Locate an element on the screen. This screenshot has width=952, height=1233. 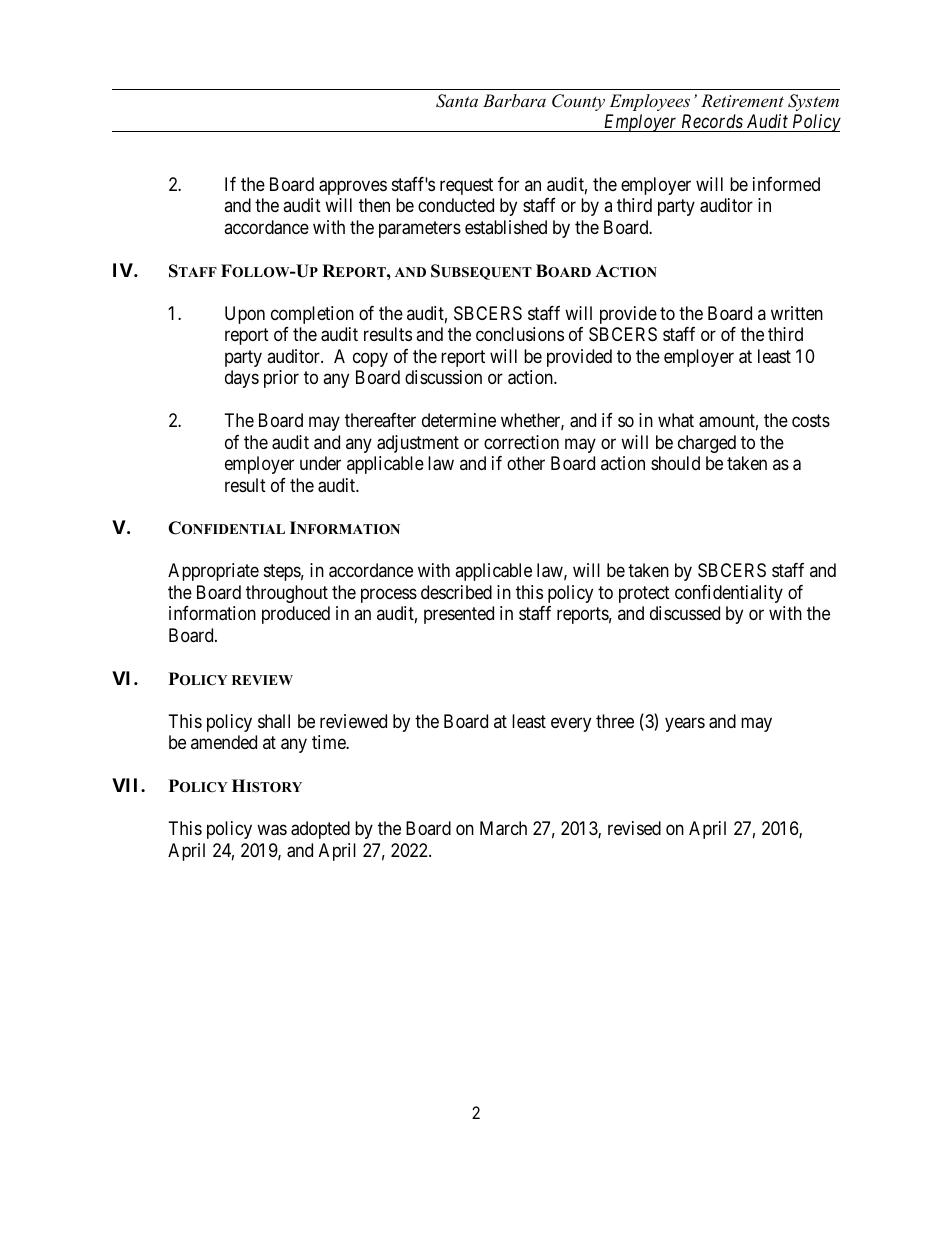
revised is located at coordinates (634, 828).
